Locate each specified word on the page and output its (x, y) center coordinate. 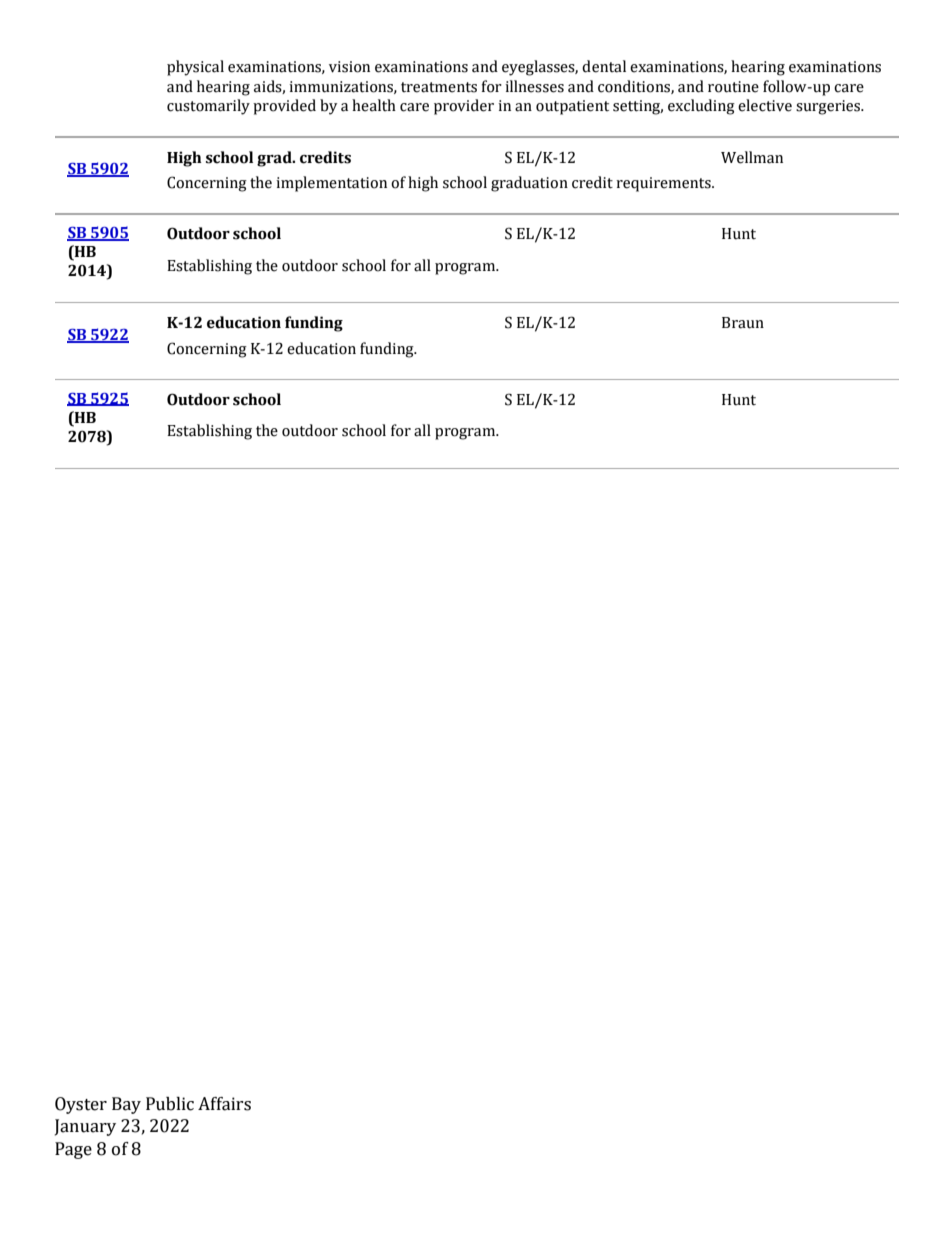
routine (733, 87)
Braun (743, 323)
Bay (126, 1105)
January (85, 1127)
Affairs (224, 1104)
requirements (664, 184)
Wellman (752, 157)
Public (170, 1104)
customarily (208, 107)
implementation (331, 184)
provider (464, 107)
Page (73, 1150)
